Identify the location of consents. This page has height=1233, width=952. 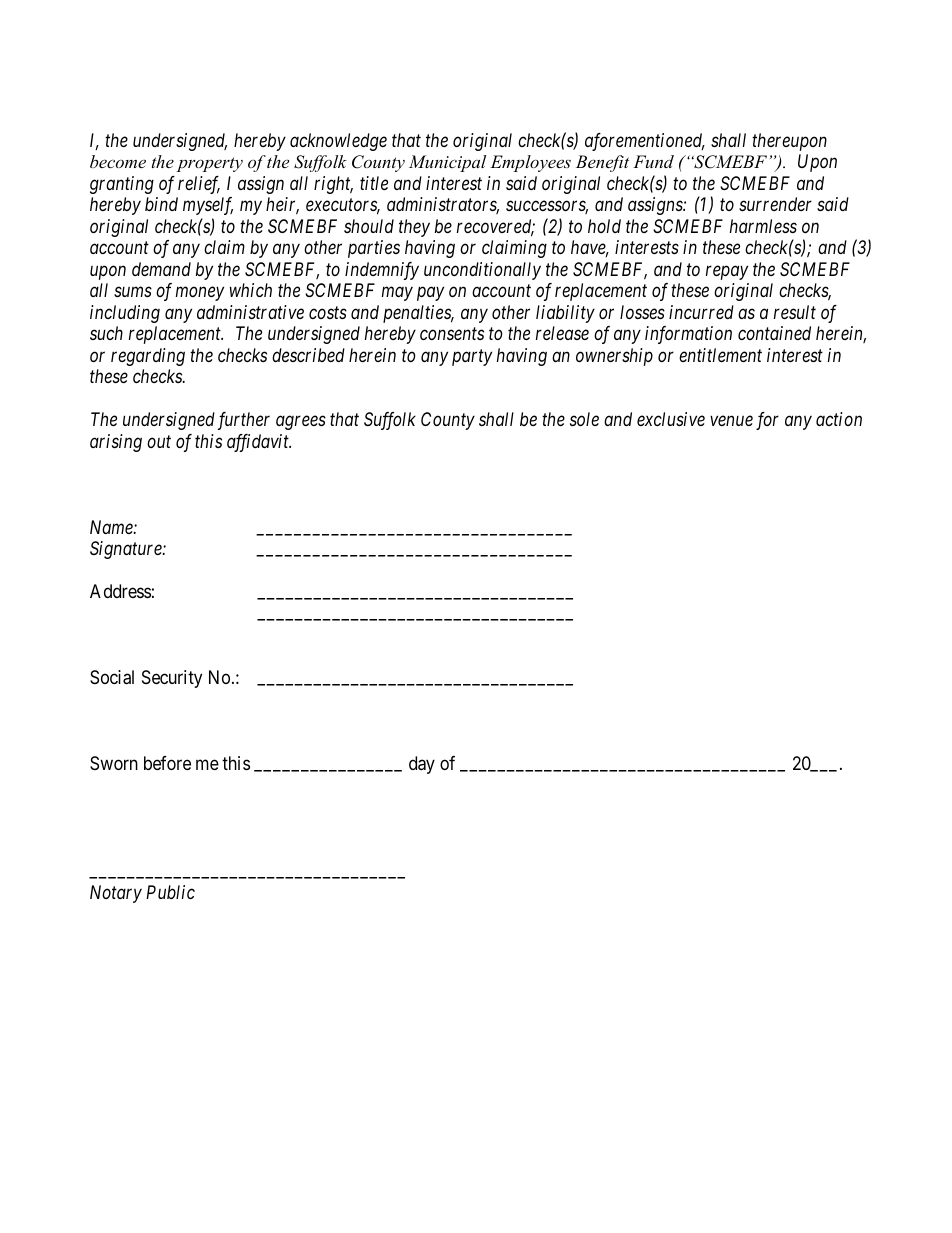
(452, 334).
